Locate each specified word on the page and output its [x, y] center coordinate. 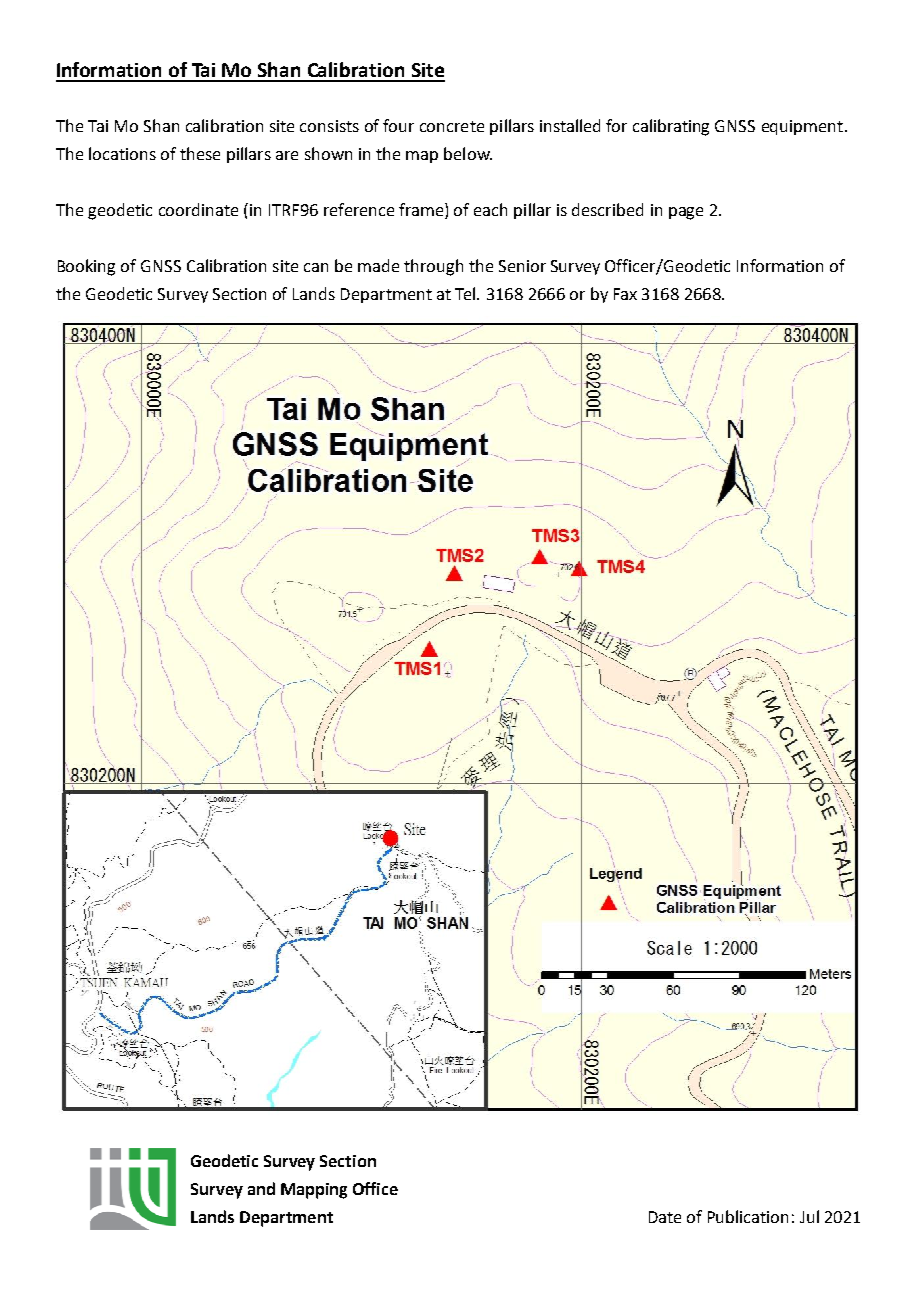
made [378, 265]
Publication [748, 1216]
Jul [809, 1216]
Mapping [314, 1191]
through [433, 267]
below [468, 153]
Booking [86, 267]
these [200, 153]
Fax [625, 294]
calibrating [671, 127]
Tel [465, 293]
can [316, 267]
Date [665, 1217]
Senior [522, 266]
